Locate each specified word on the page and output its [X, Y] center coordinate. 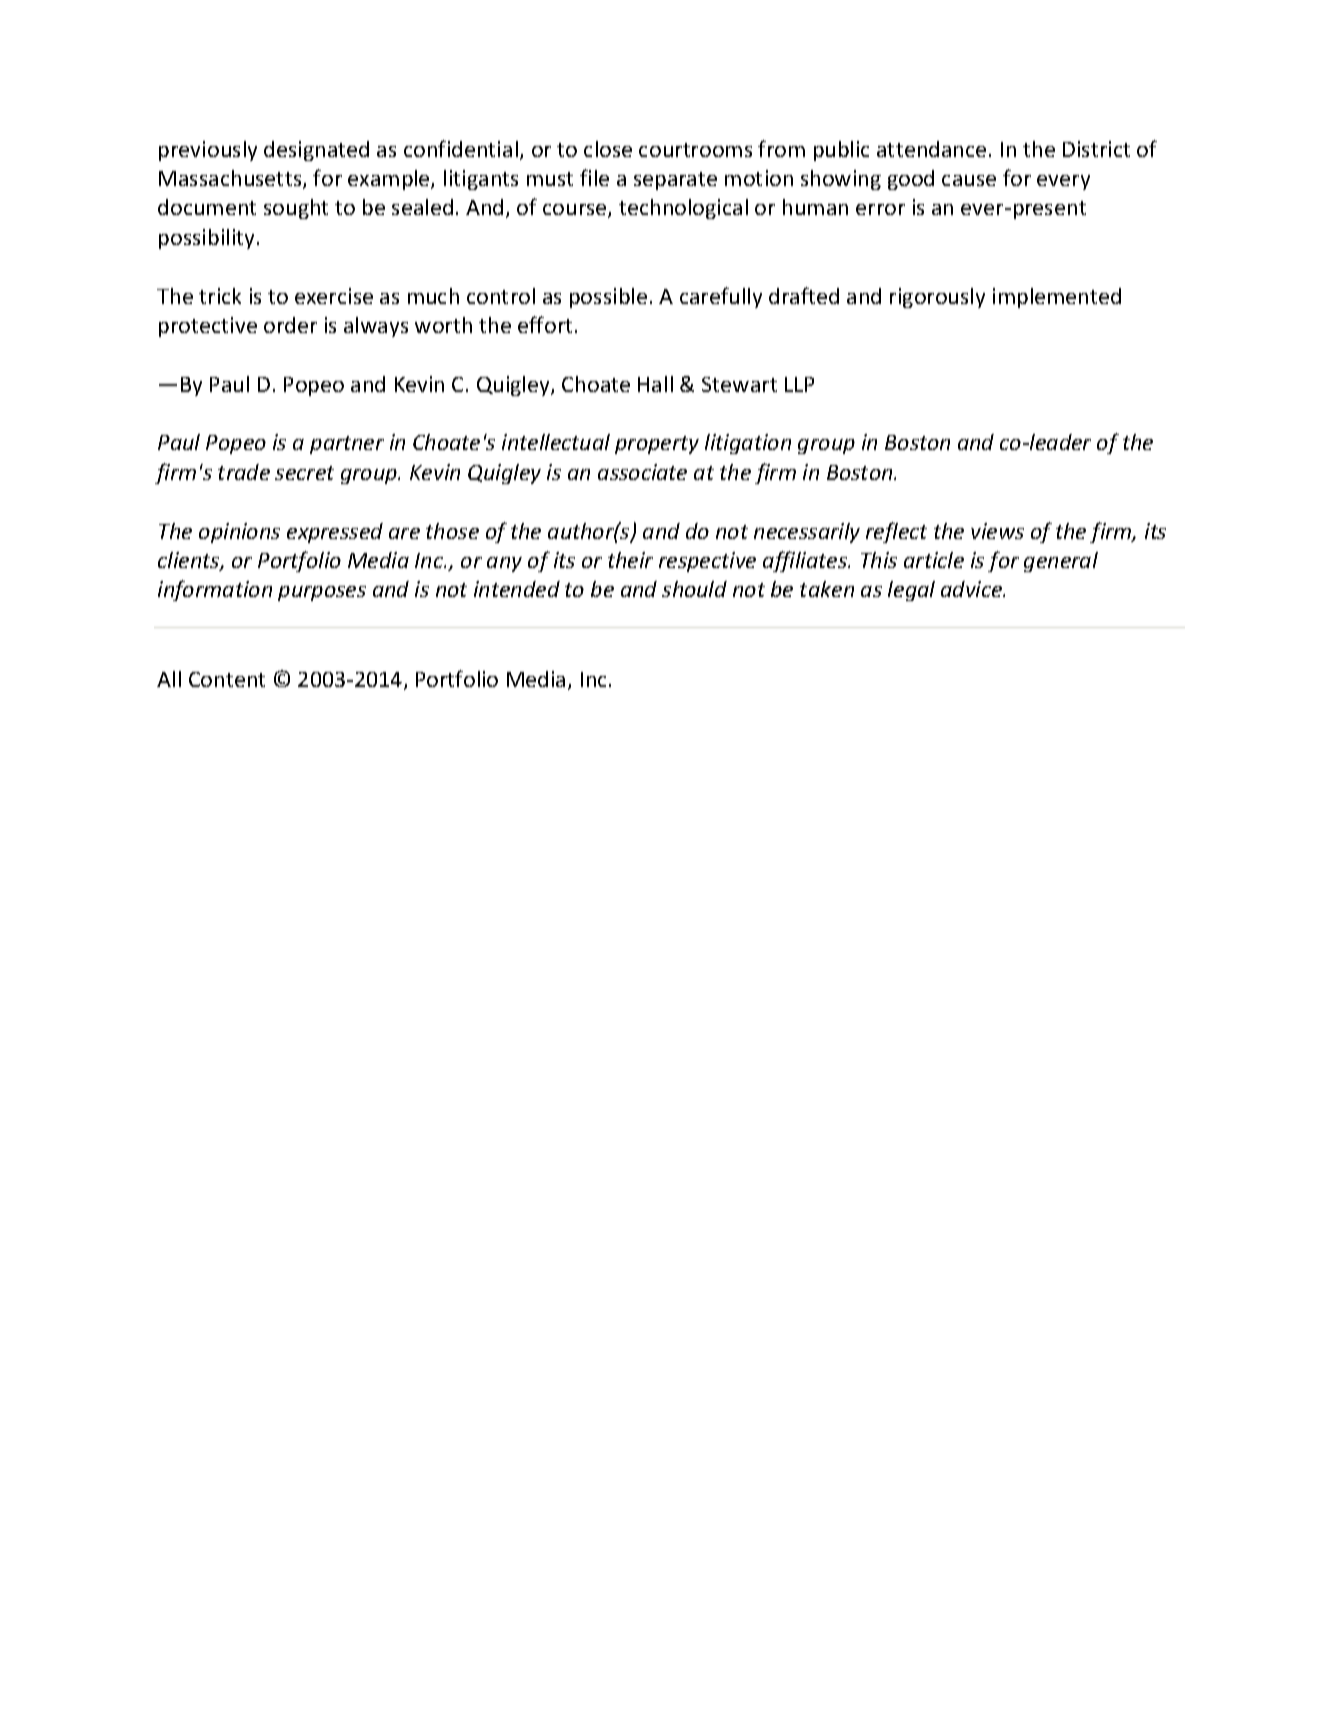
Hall [655, 384]
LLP [799, 384]
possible [608, 298]
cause [969, 180]
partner [347, 445]
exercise [334, 296]
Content [227, 679]
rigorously [937, 298]
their [630, 560]
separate [675, 181]
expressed [335, 533]
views [997, 531]
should [694, 589]
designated [316, 151]
